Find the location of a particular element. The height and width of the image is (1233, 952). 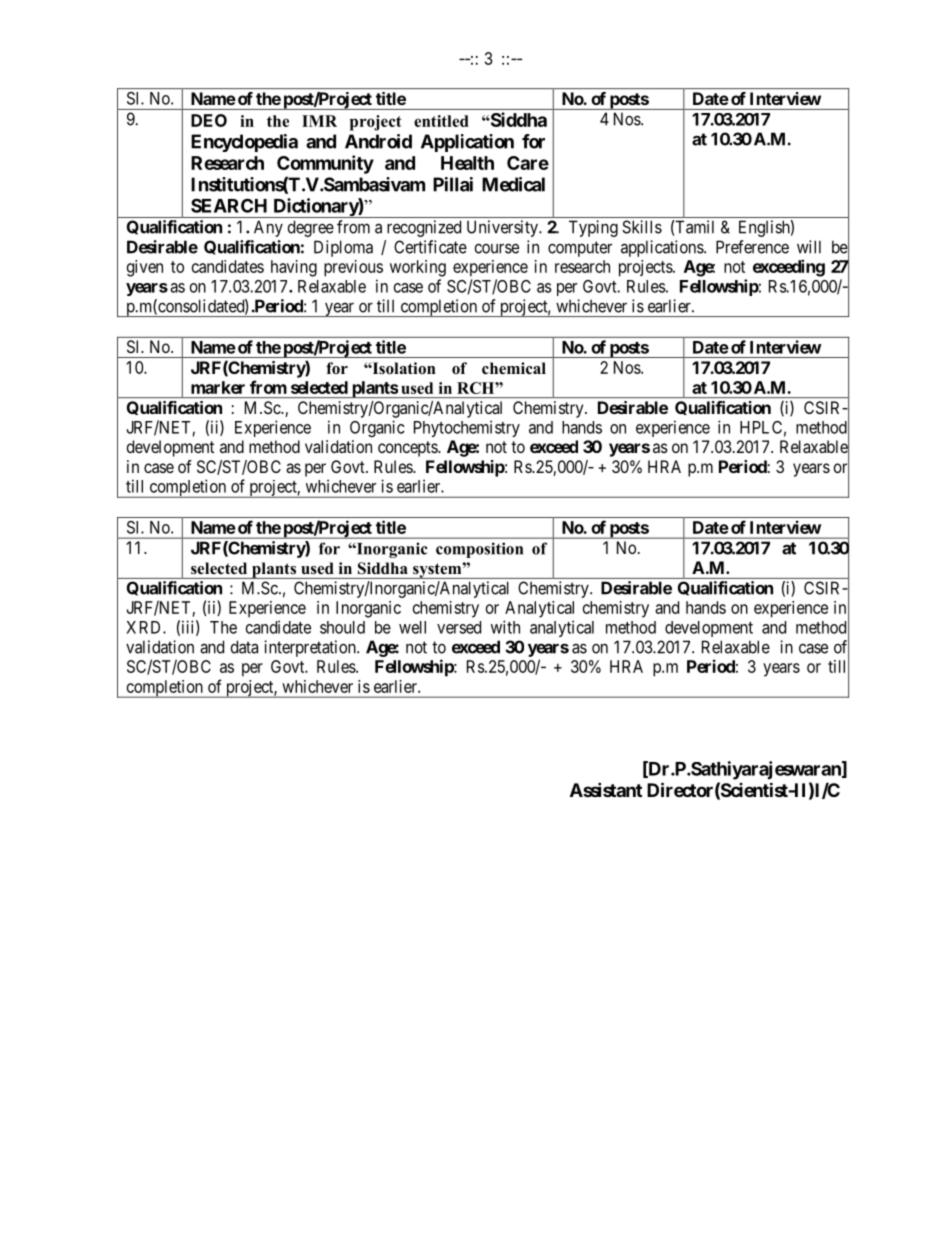

with is located at coordinates (505, 627).
